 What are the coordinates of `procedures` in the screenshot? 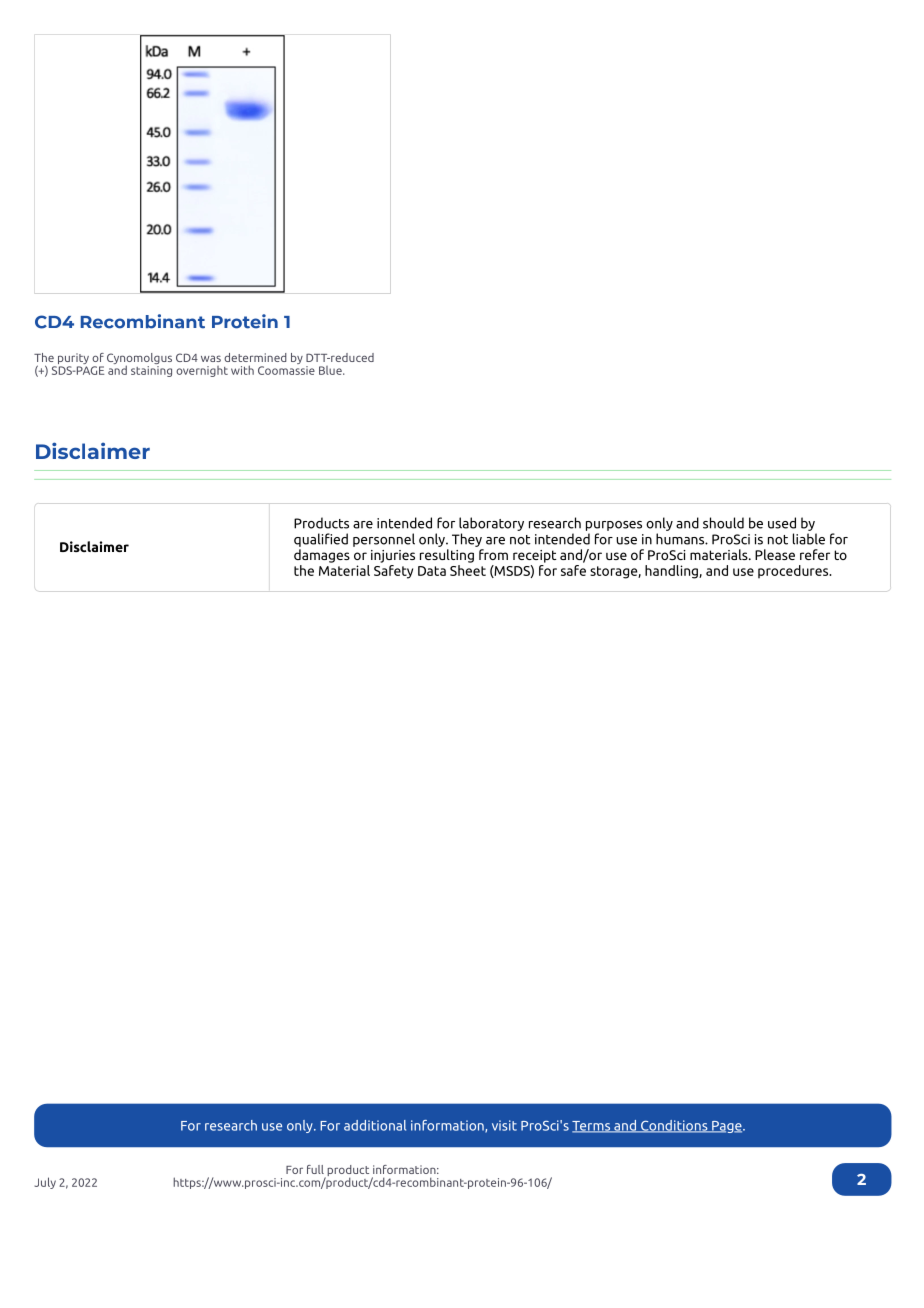 It's located at (794, 572).
